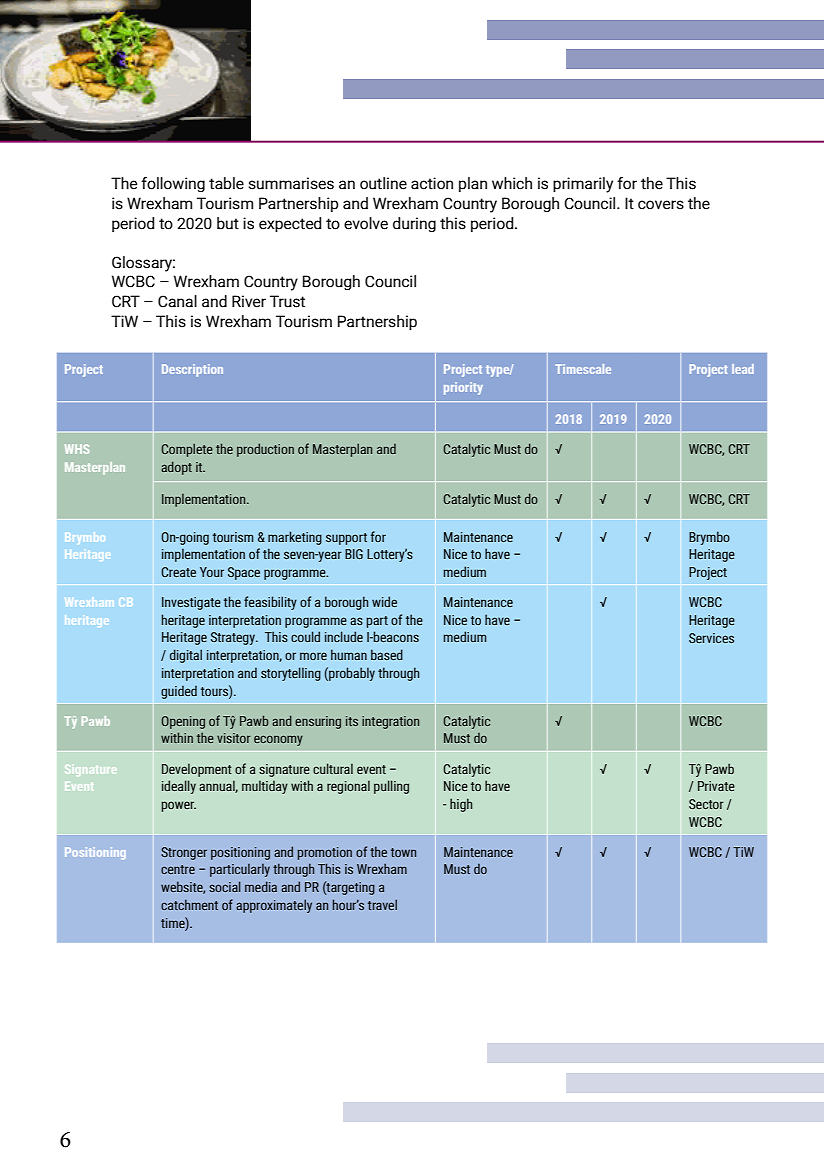  I want to click on Description, so click(192, 370).
